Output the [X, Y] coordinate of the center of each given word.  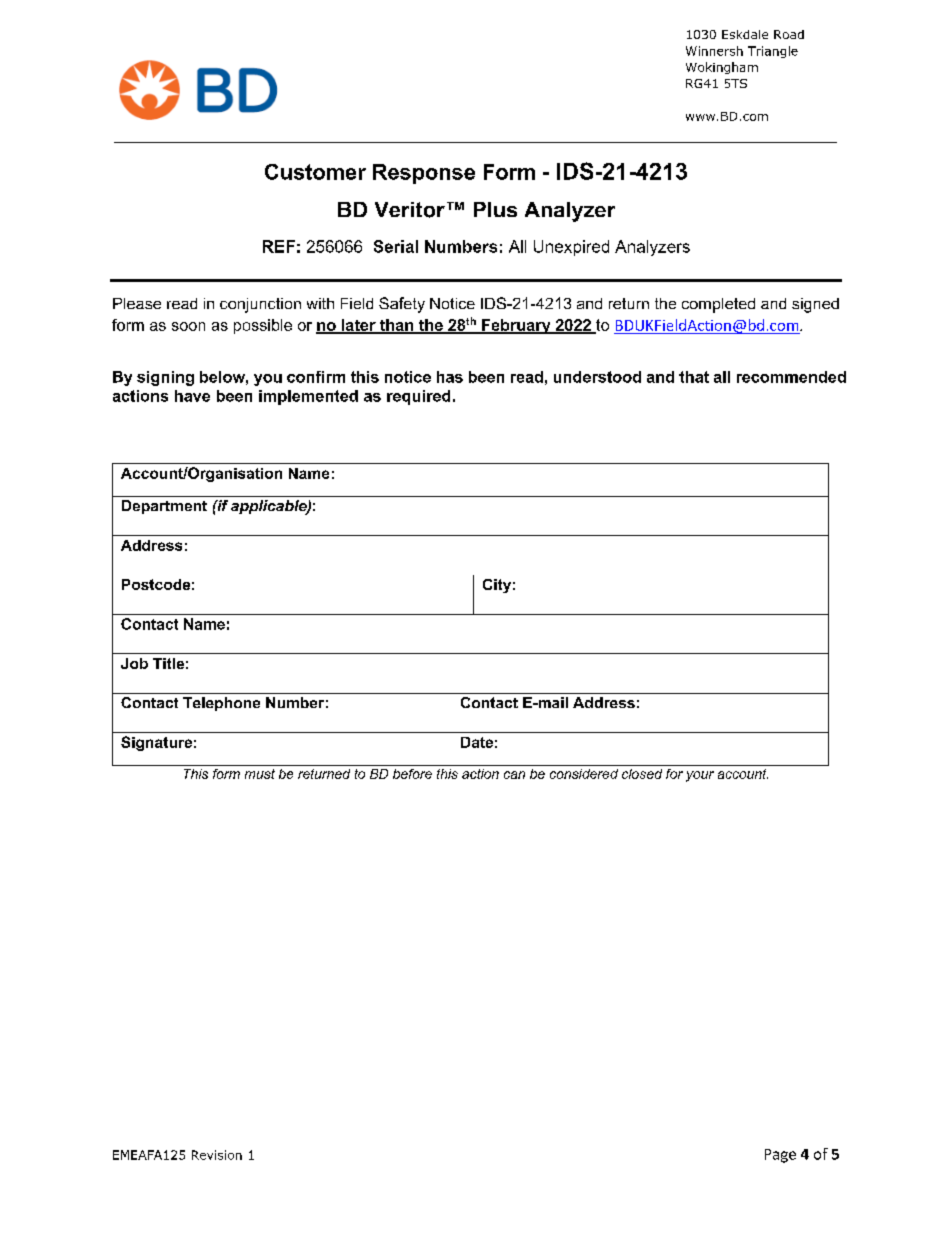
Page [780, 1156]
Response [424, 174]
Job [134, 663]
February [516, 326]
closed [642, 774]
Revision [217, 1155]
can [514, 775]
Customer [315, 172]
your [700, 776]
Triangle [773, 52]
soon [188, 326]
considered [584, 774]
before [412, 774]
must [260, 774]
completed [718, 305]
